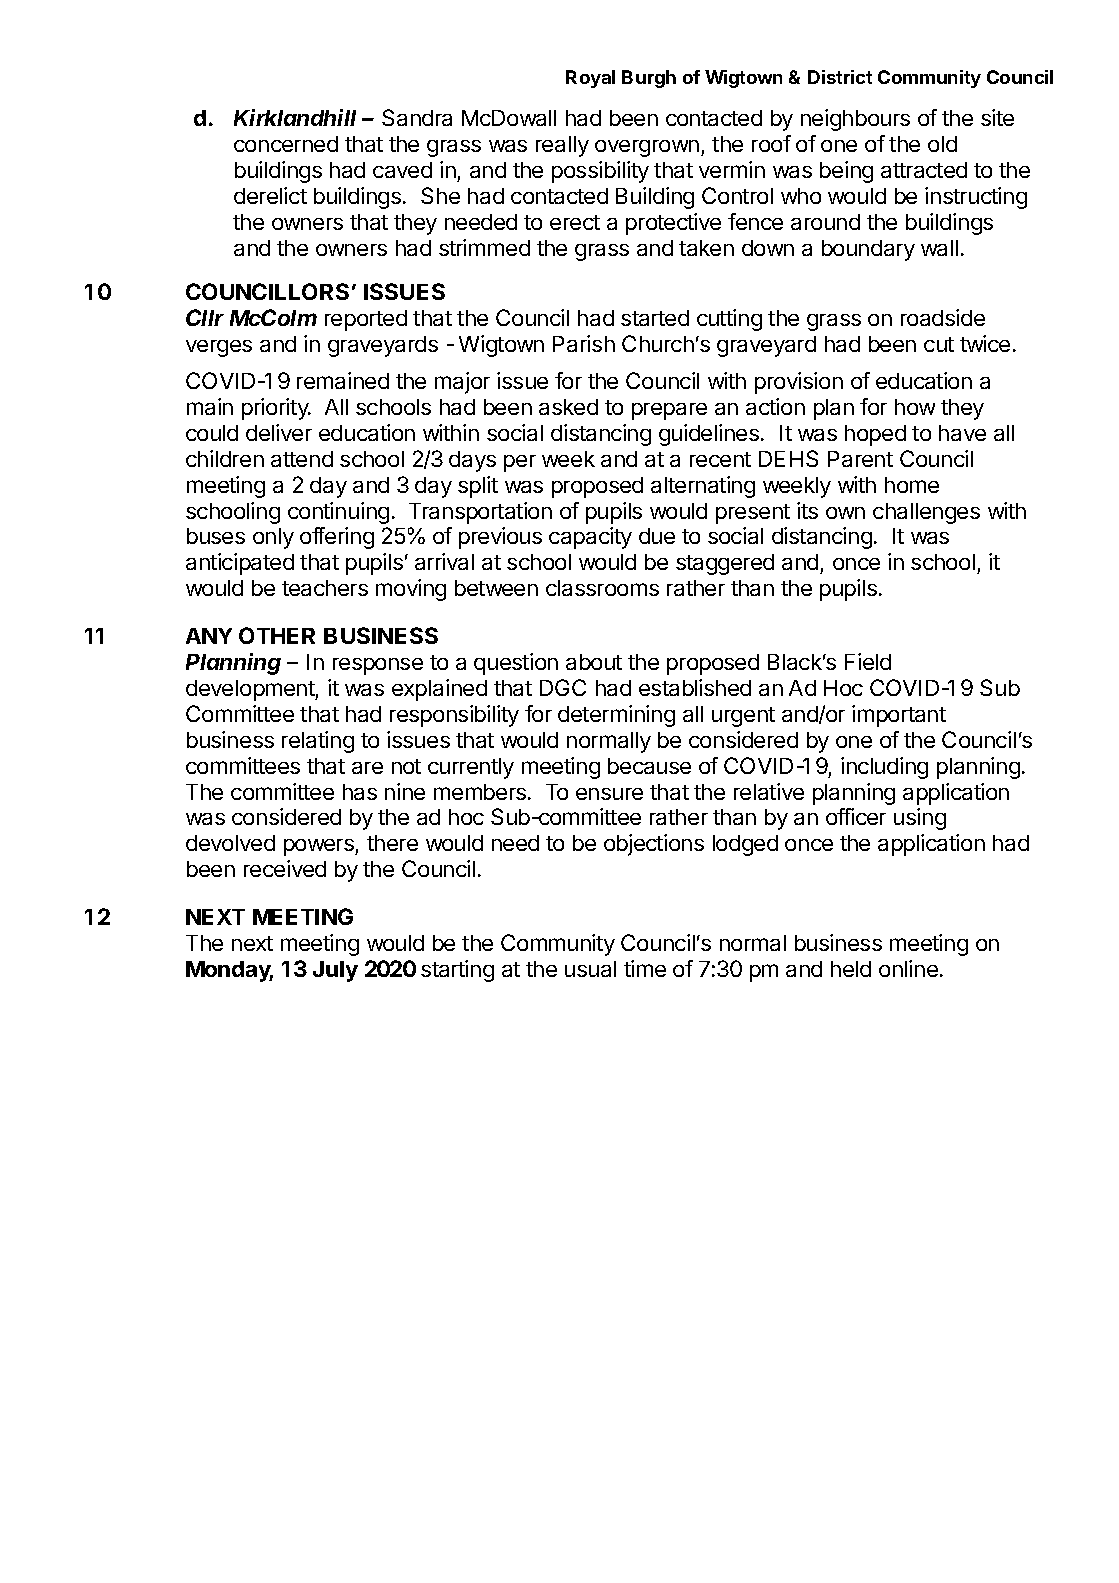  I want to click on challenges, so click(926, 513).
